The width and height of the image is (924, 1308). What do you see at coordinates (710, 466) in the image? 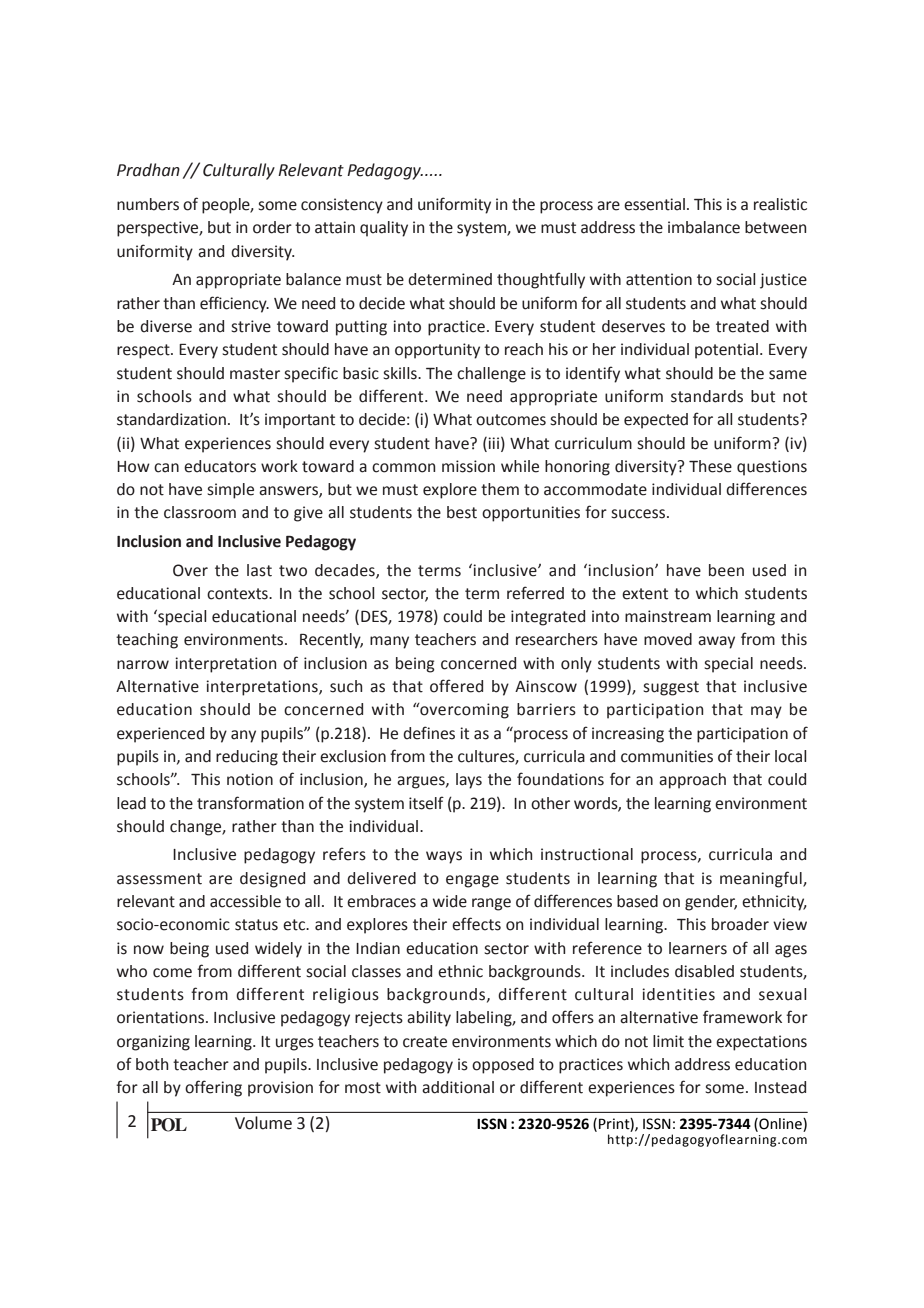
I see `These` at bounding box center [710, 466].
